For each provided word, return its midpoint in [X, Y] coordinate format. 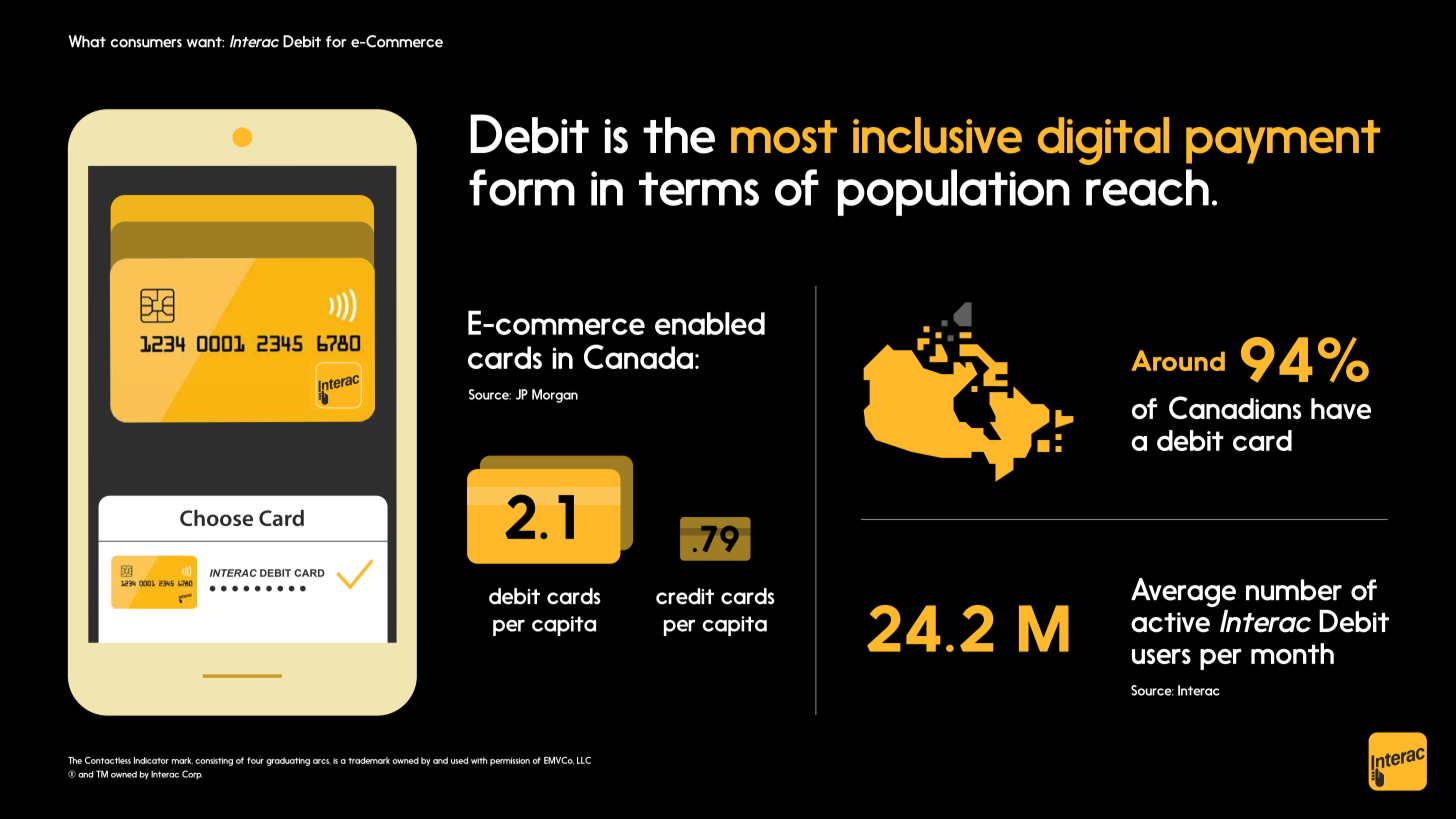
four [255, 760]
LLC [584, 760]
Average [1183, 592]
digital [1103, 141]
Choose [216, 518]
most [784, 137]
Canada [640, 356]
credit [685, 596]
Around [1178, 360]
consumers [146, 43]
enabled [710, 323]
